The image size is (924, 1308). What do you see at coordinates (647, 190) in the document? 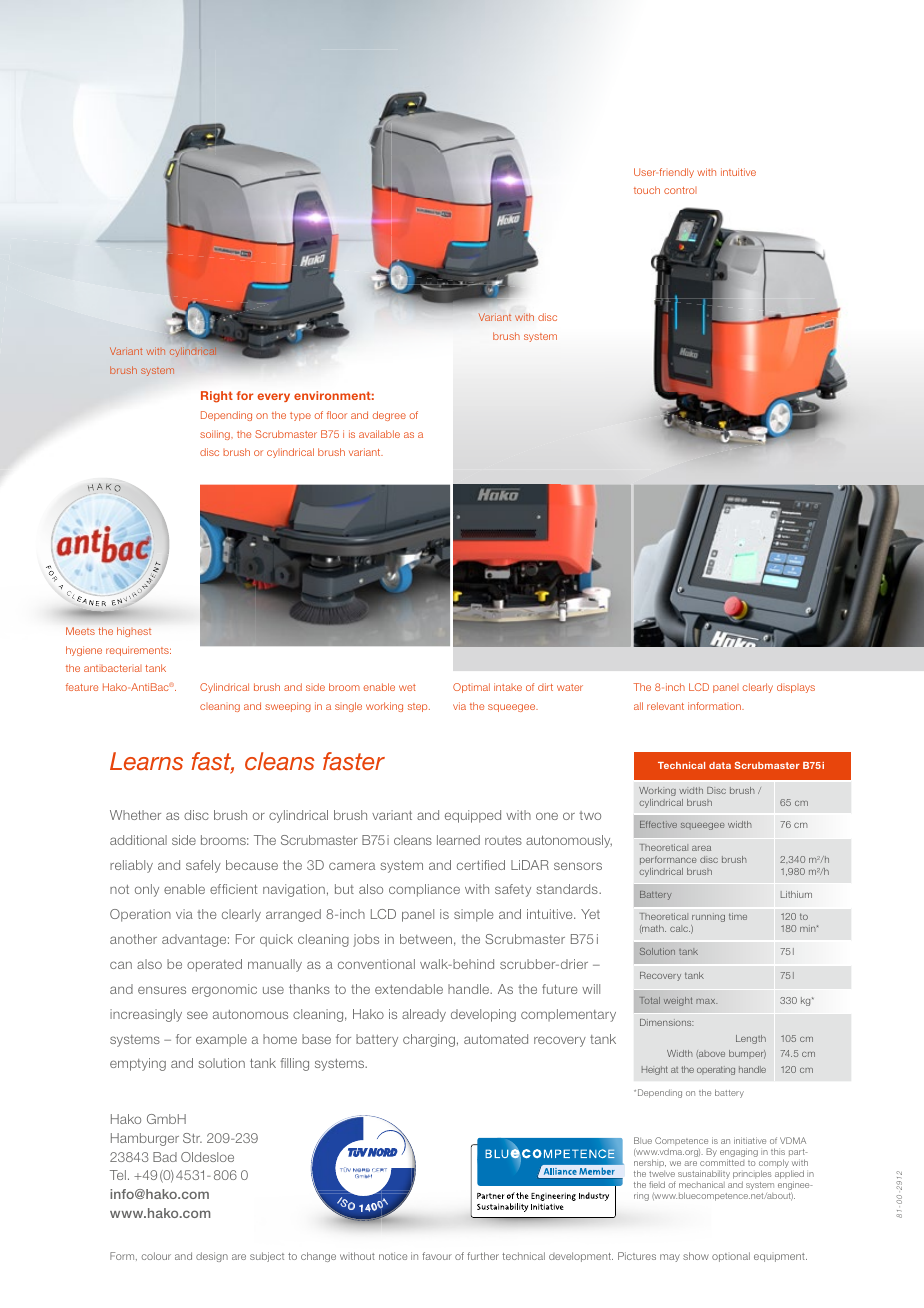
I see `touch` at bounding box center [647, 190].
